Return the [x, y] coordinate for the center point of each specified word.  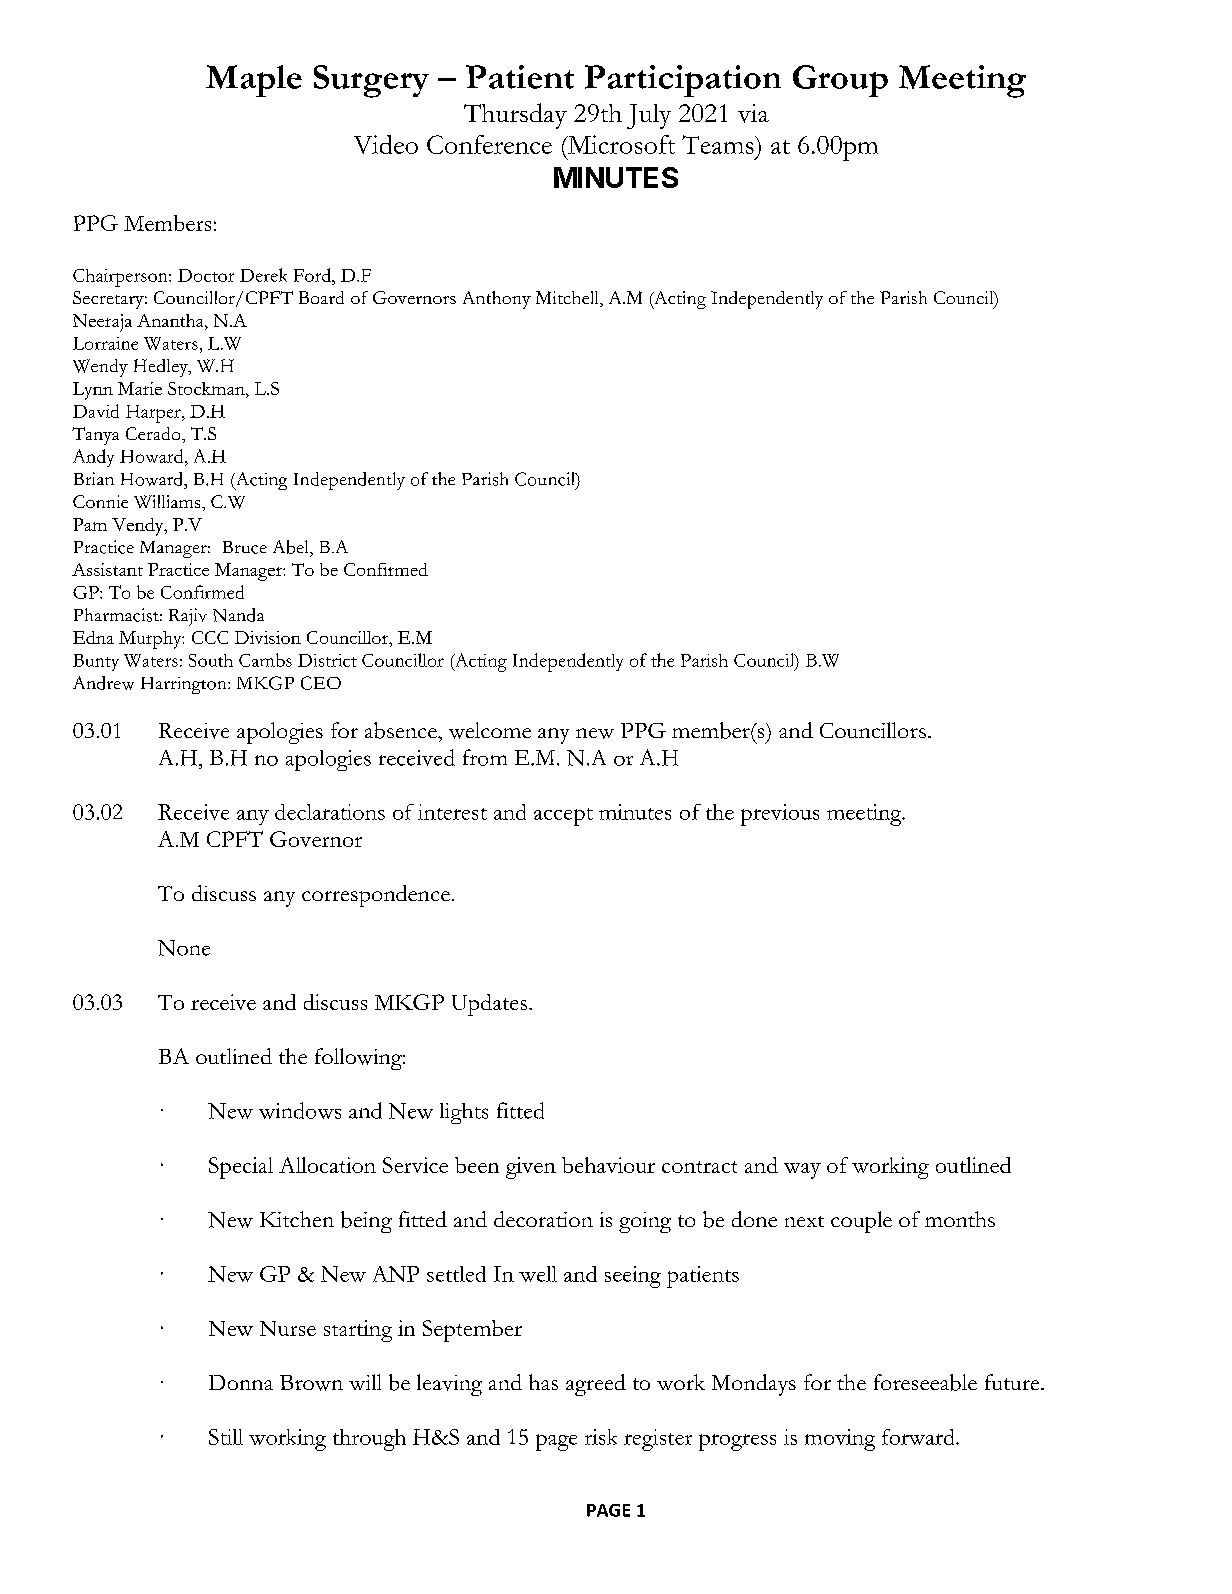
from [485, 757]
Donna [241, 1382]
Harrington [185, 685]
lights [464, 1113]
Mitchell [568, 299]
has [543, 1382]
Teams [719, 144]
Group [840, 81]
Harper [154, 414]
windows [300, 1110]
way [802, 1171]
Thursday [515, 116]
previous [780, 815]
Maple [254, 81]
